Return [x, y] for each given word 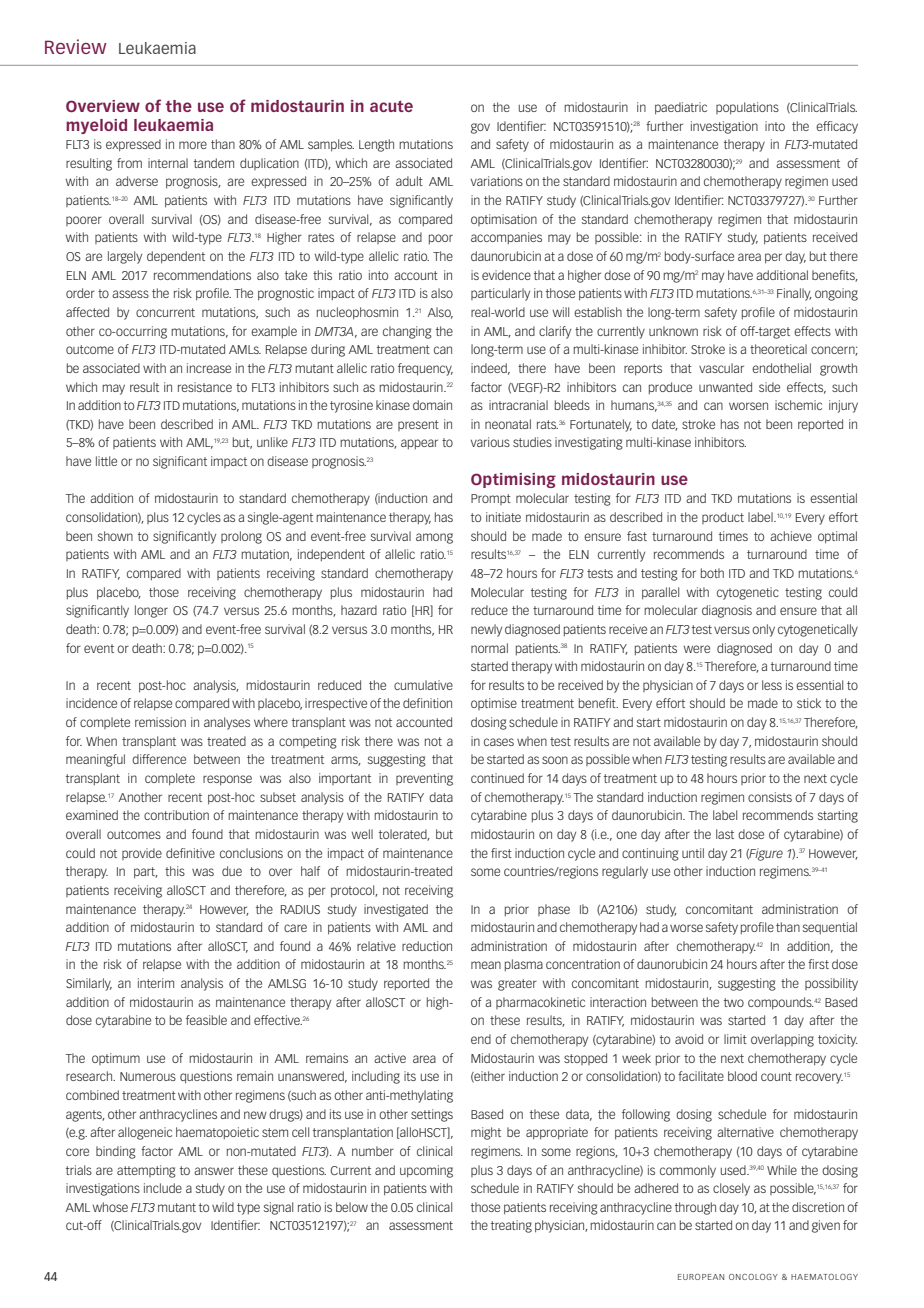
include [163, 1188]
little [106, 461]
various [490, 442]
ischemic [798, 405]
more [193, 145]
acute [391, 106]
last [725, 834]
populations [747, 108]
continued [497, 778]
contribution [176, 815]
